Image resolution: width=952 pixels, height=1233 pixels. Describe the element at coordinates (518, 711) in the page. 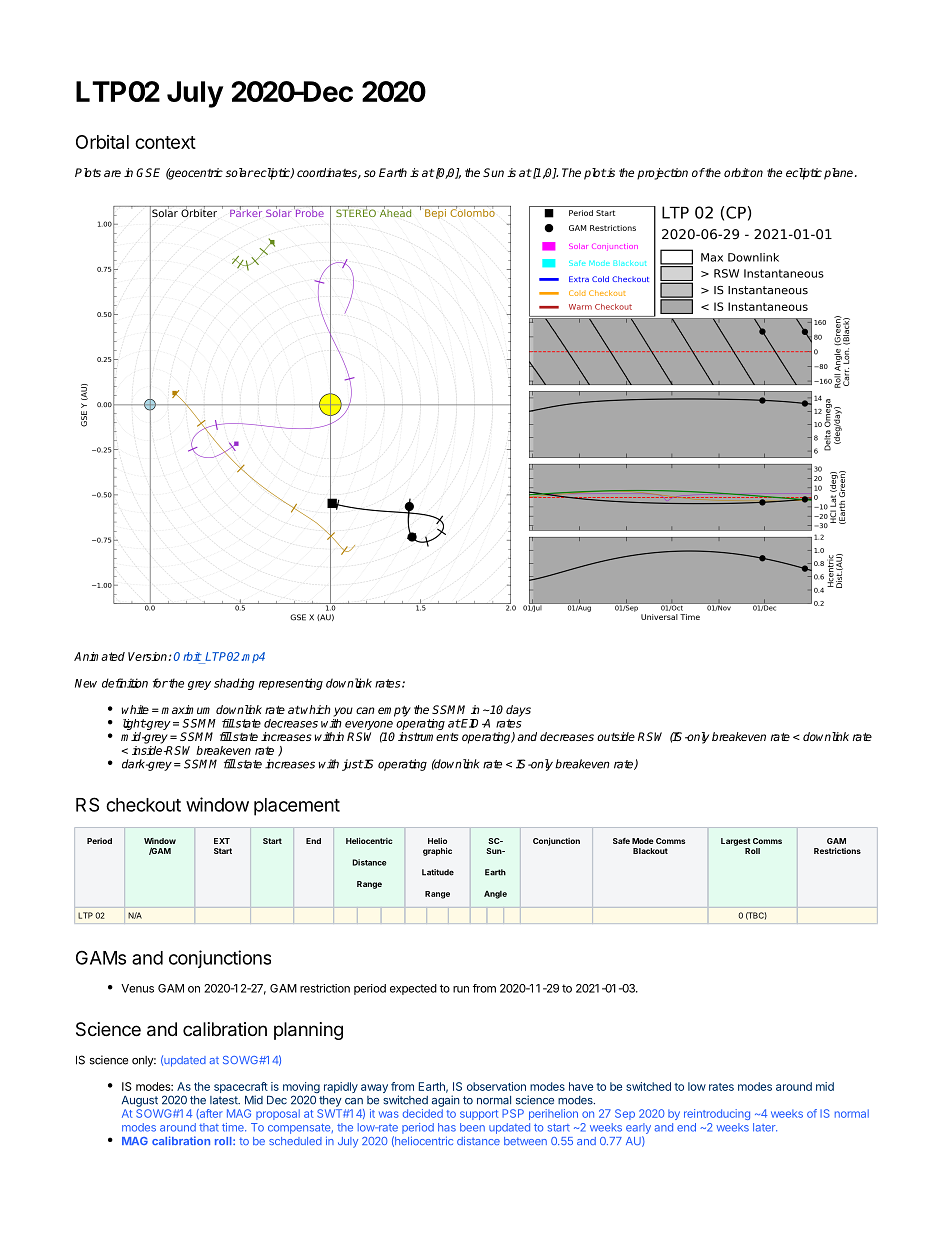

I see `days` at that location.
